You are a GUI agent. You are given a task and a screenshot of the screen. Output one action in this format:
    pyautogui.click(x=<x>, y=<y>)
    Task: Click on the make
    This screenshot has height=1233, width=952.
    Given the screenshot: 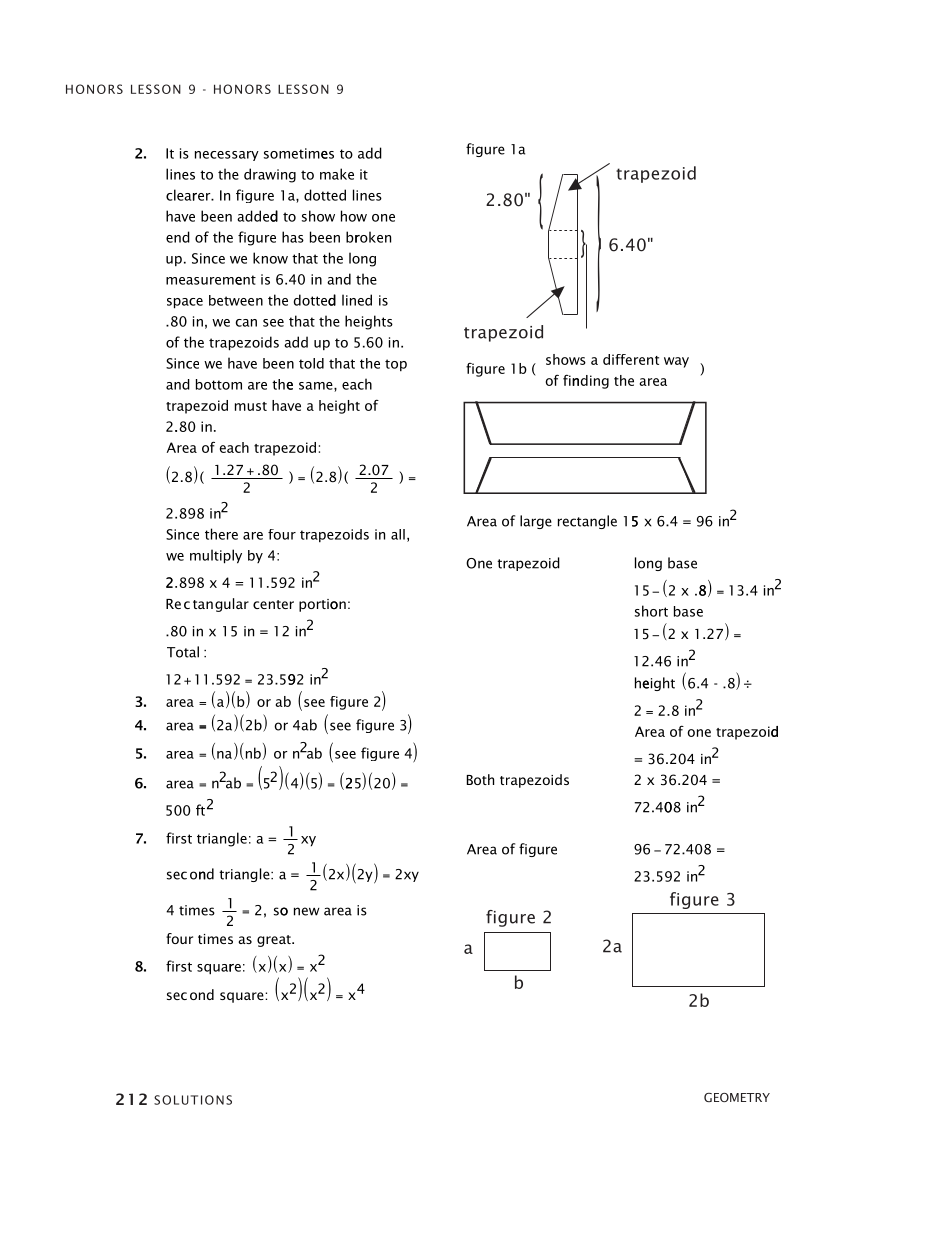 What is the action you would take?
    pyautogui.click(x=337, y=174)
